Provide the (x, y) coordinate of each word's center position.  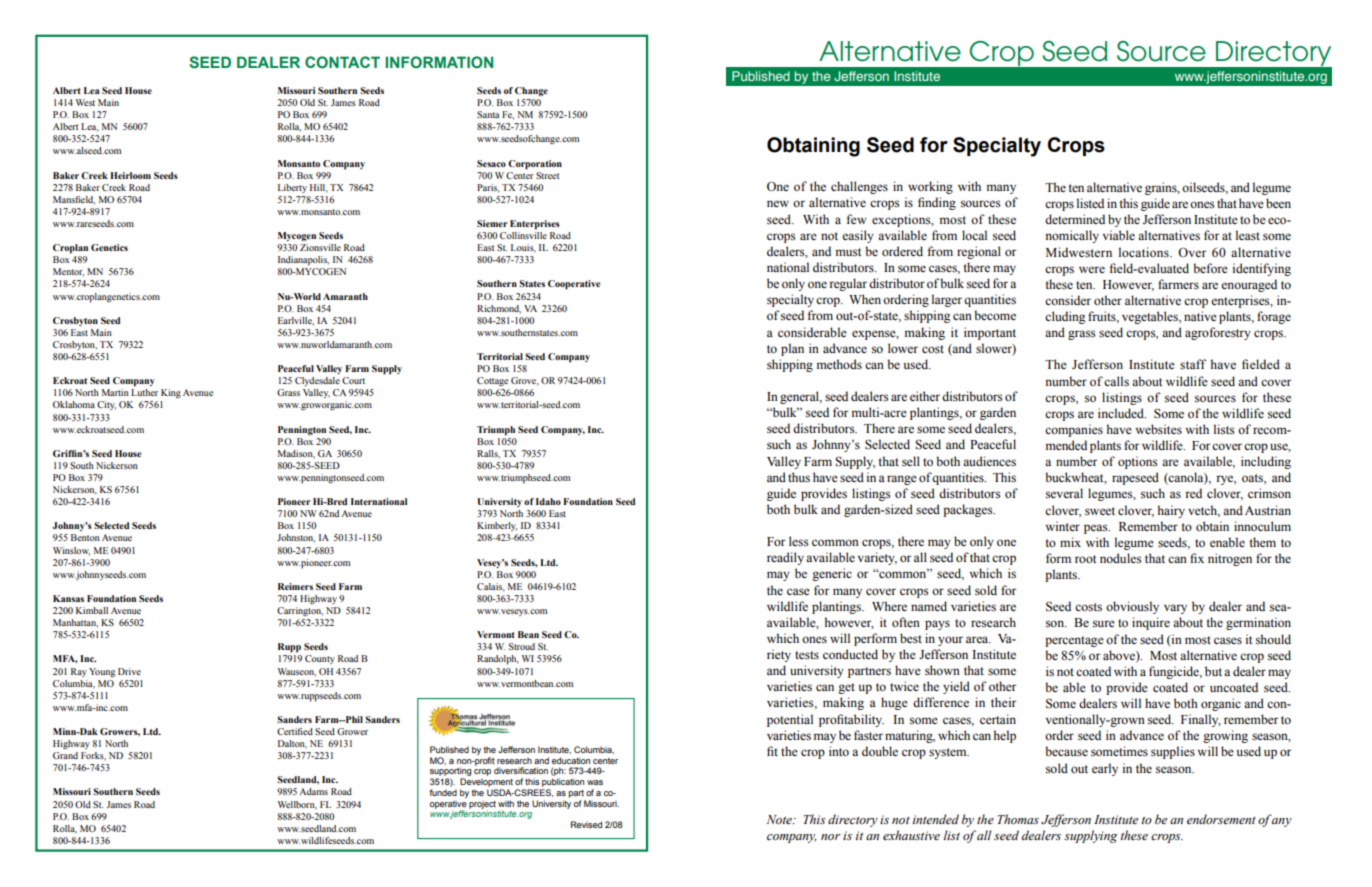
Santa (488, 114)
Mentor (68, 272)
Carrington (300, 612)
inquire (1151, 623)
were (1092, 269)
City (106, 405)
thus (799, 477)
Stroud (522, 646)
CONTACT (342, 62)
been (1278, 203)
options (1137, 462)
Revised (586, 824)
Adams (313, 791)
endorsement (1221, 819)
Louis (523, 248)
